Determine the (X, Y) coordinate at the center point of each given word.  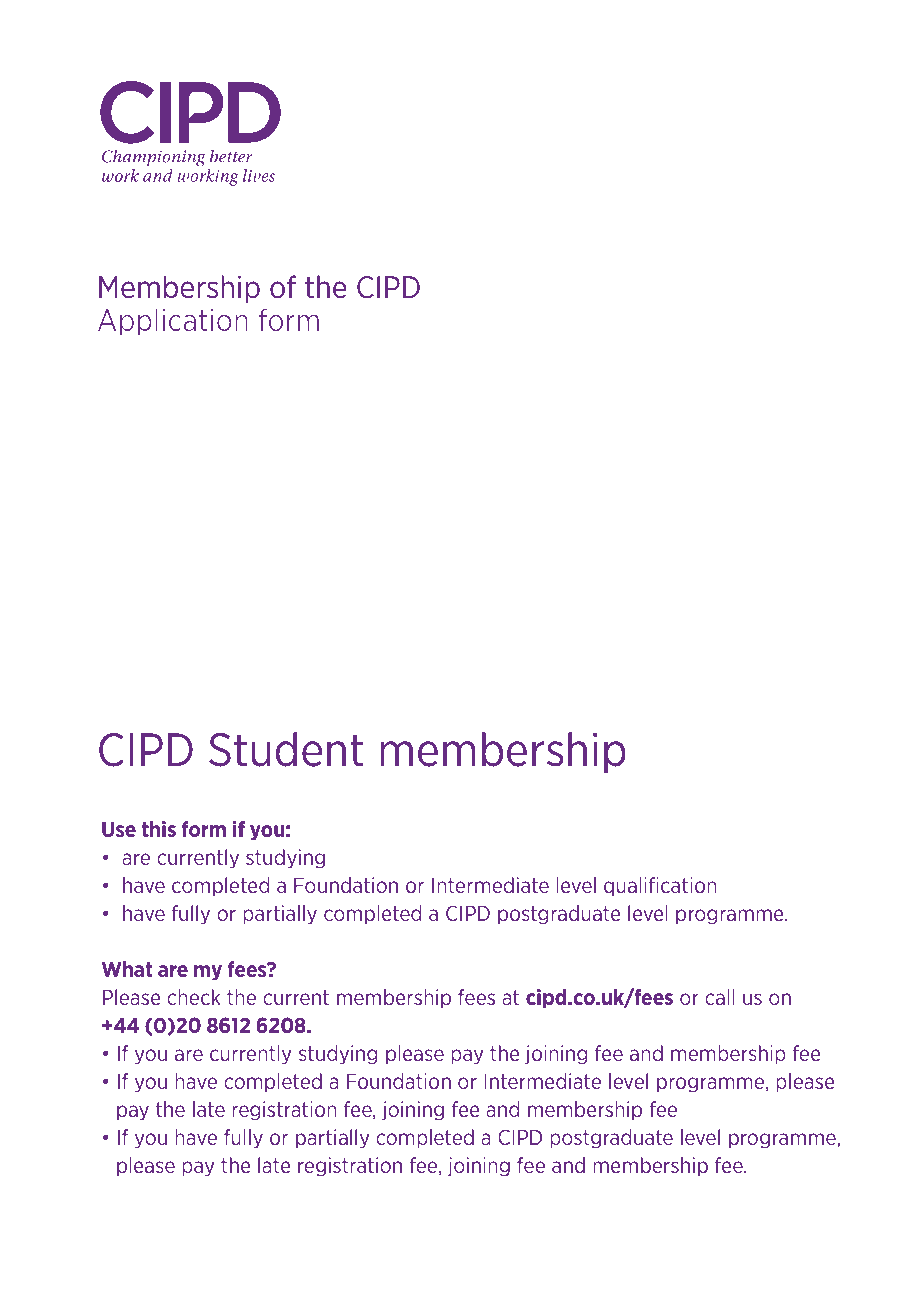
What (126, 969)
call (720, 997)
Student (286, 749)
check (194, 997)
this (159, 829)
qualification (660, 886)
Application (173, 322)
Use (119, 829)
